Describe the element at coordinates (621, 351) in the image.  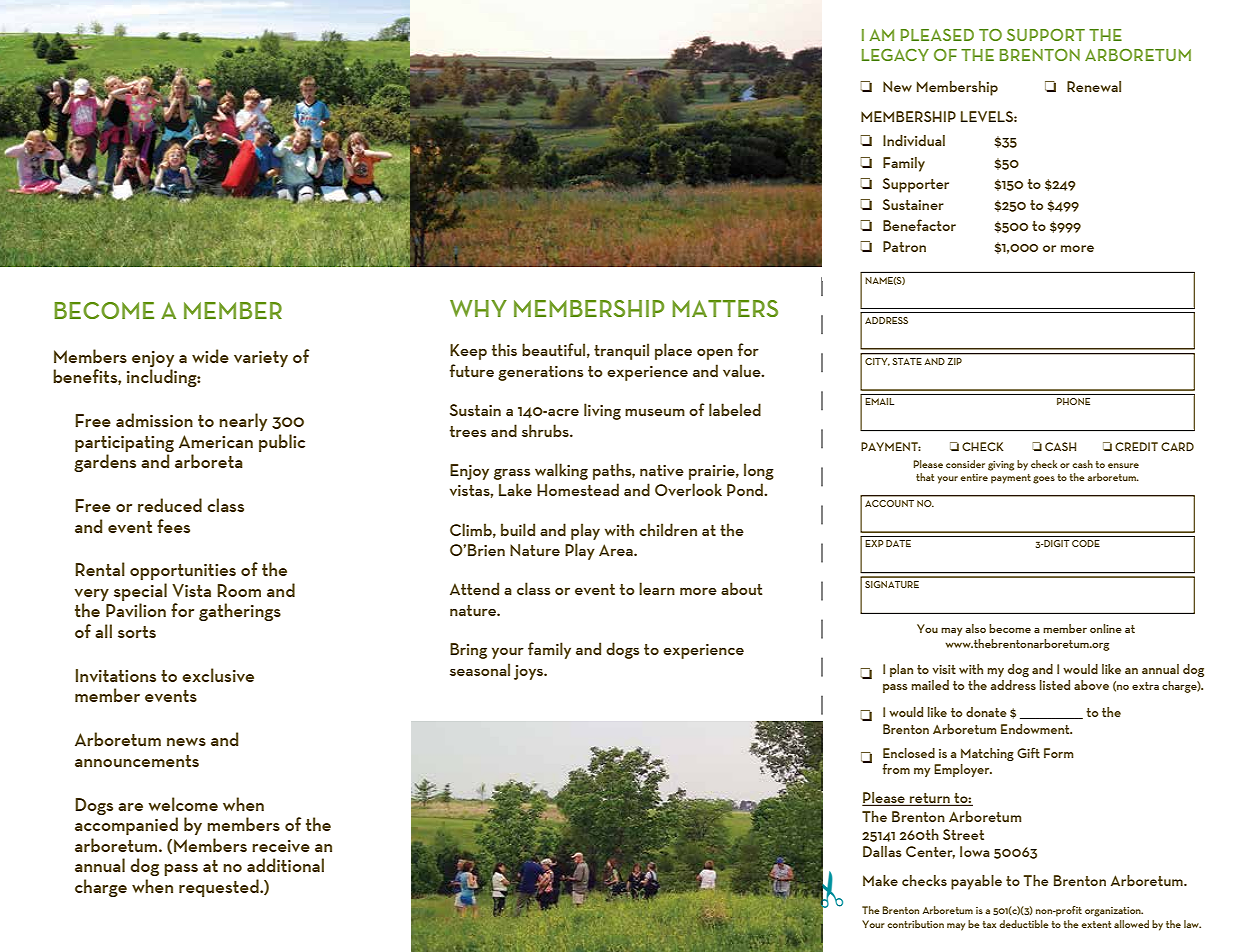
I see `tranquil` at that location.
